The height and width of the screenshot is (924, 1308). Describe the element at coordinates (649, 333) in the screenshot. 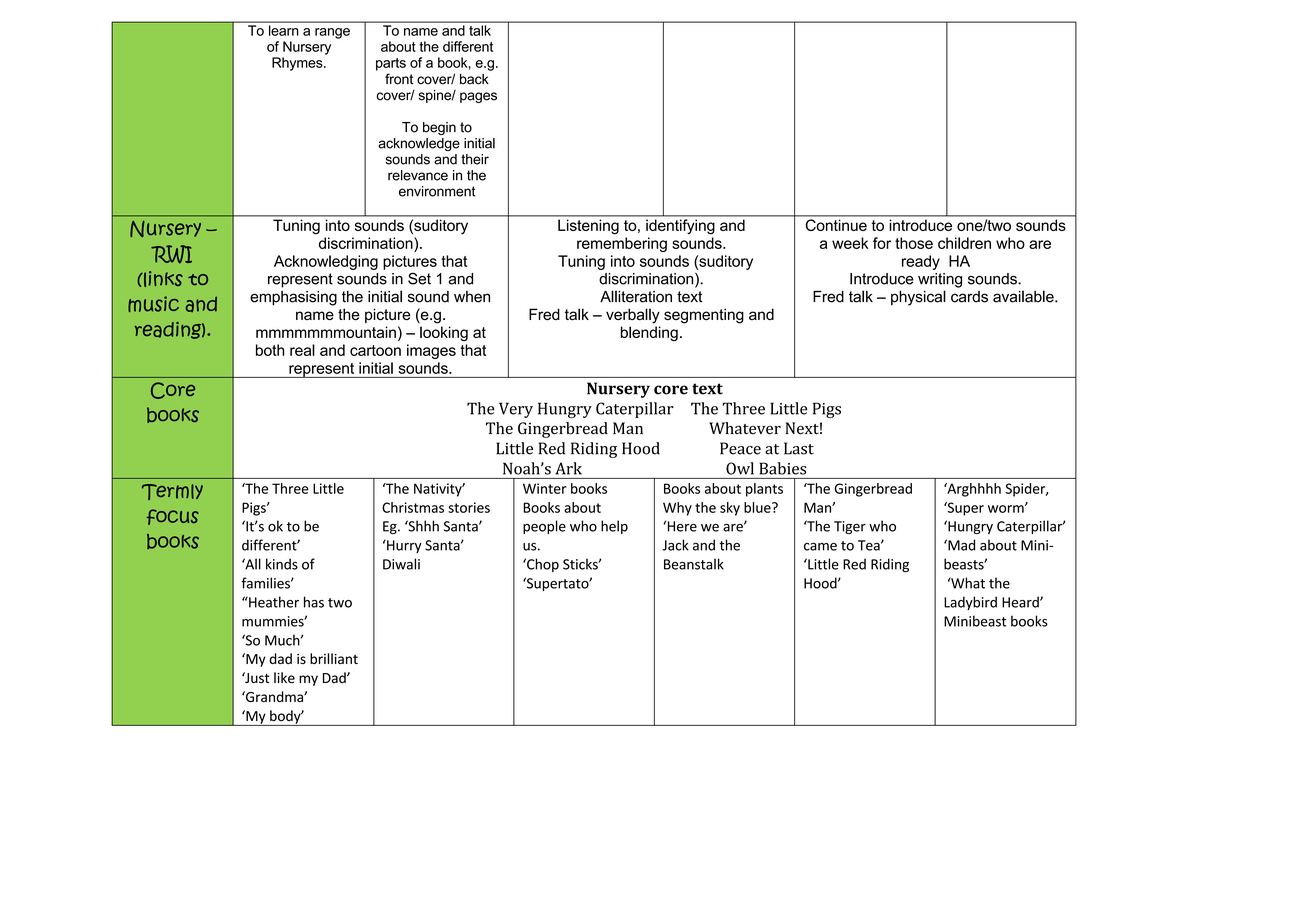

I see `blending` at that location.
